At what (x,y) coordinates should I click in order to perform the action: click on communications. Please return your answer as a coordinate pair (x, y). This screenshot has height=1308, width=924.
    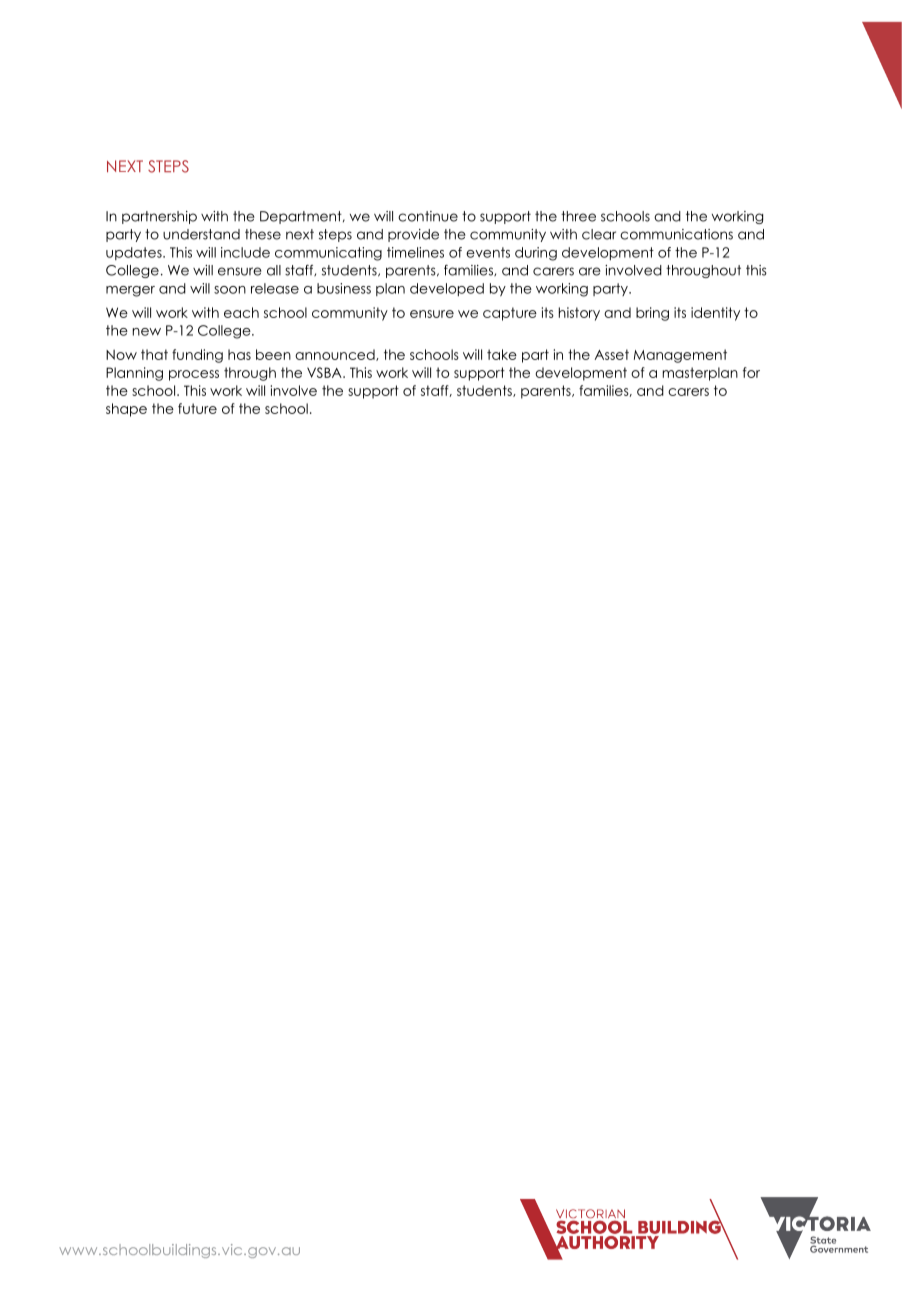
    Looking at the image, I should click on (676, 234).
